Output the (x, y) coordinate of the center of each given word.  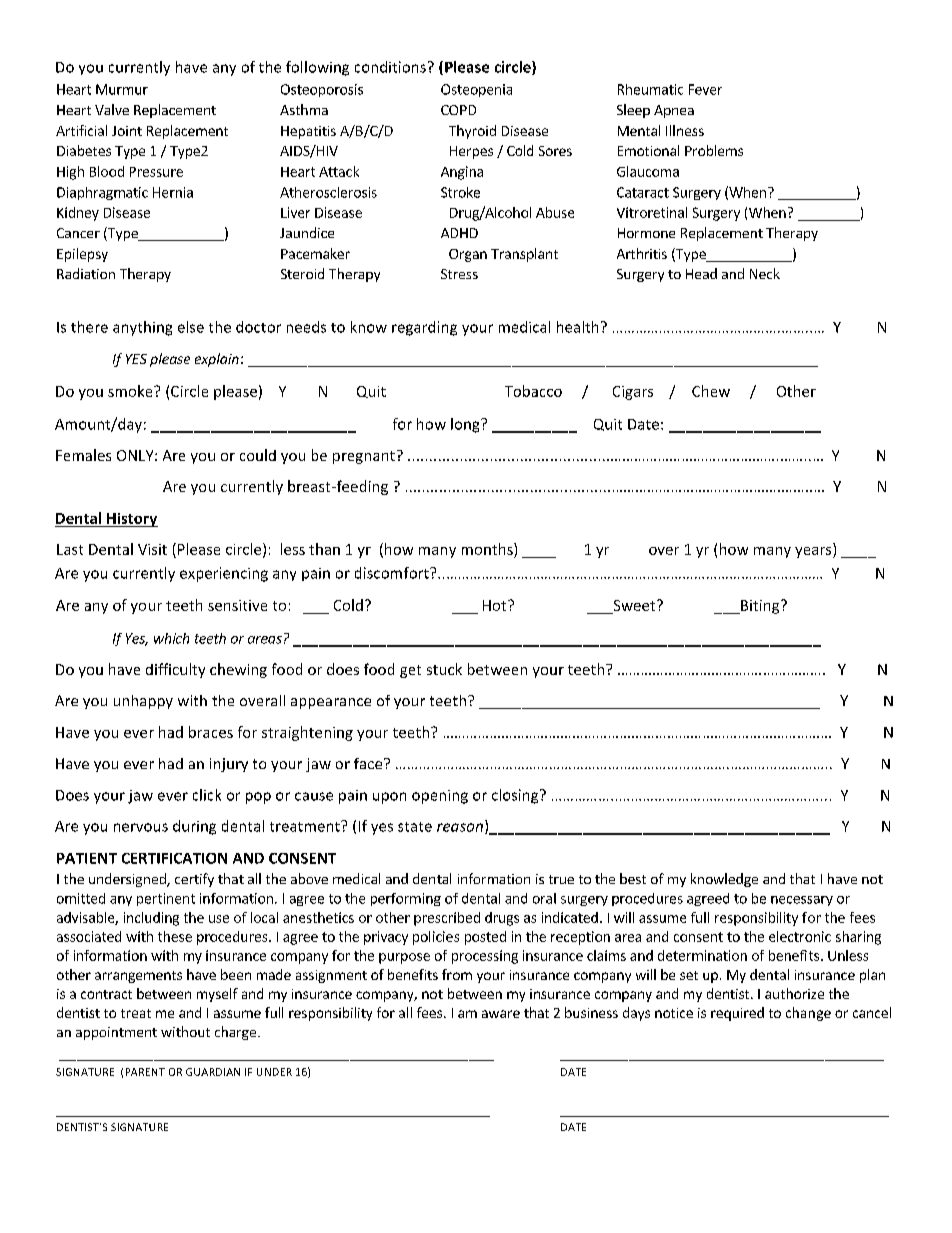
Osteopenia (476, 90)
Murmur (122, 89)
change (808, 1014)
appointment (116, 1033)
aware (501, 1014)
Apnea (674, 111)
